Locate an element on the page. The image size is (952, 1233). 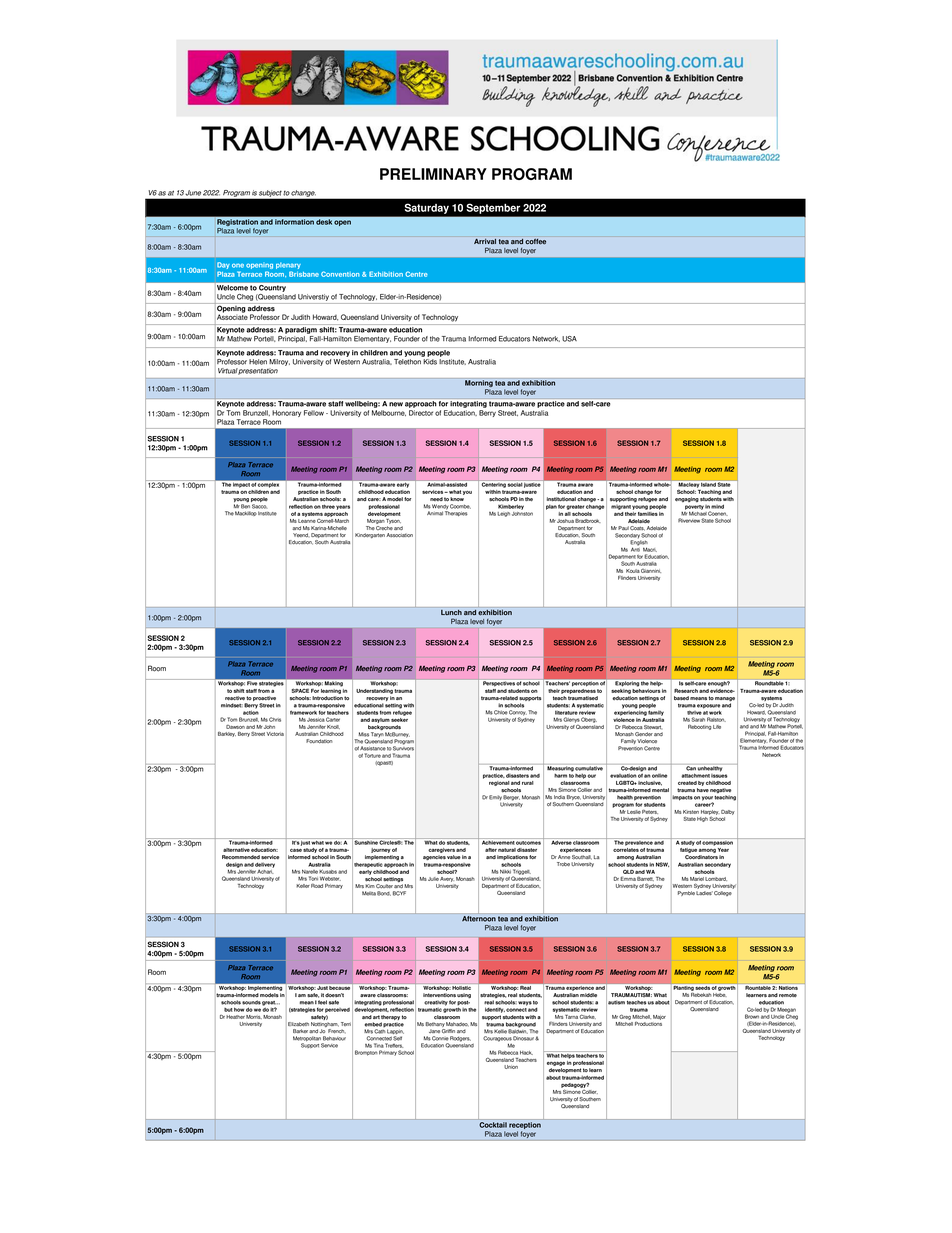
Bradbrook is located at coordinates (588, 521).
